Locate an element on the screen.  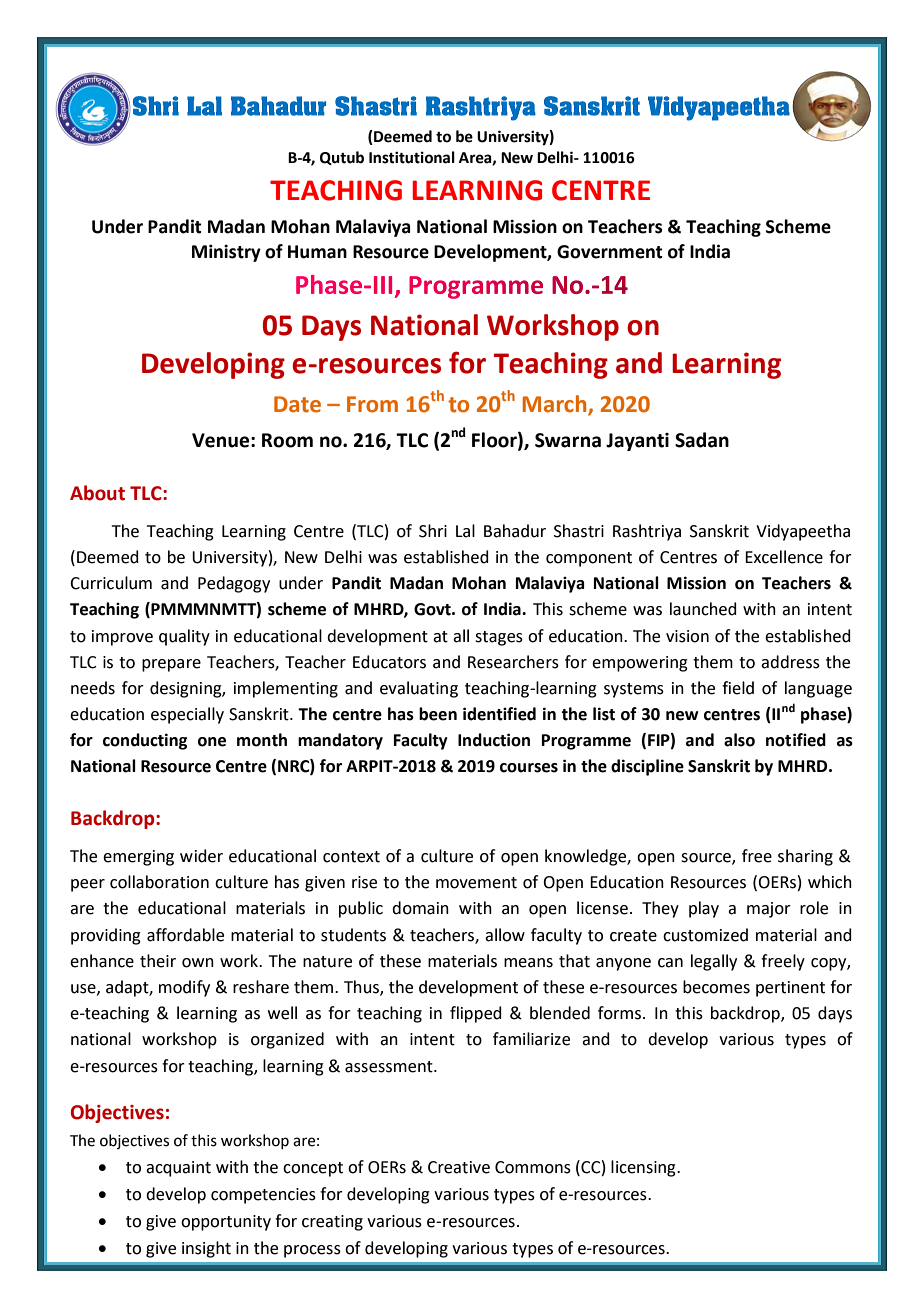
Excellence is located at coordinates (784, 557).
